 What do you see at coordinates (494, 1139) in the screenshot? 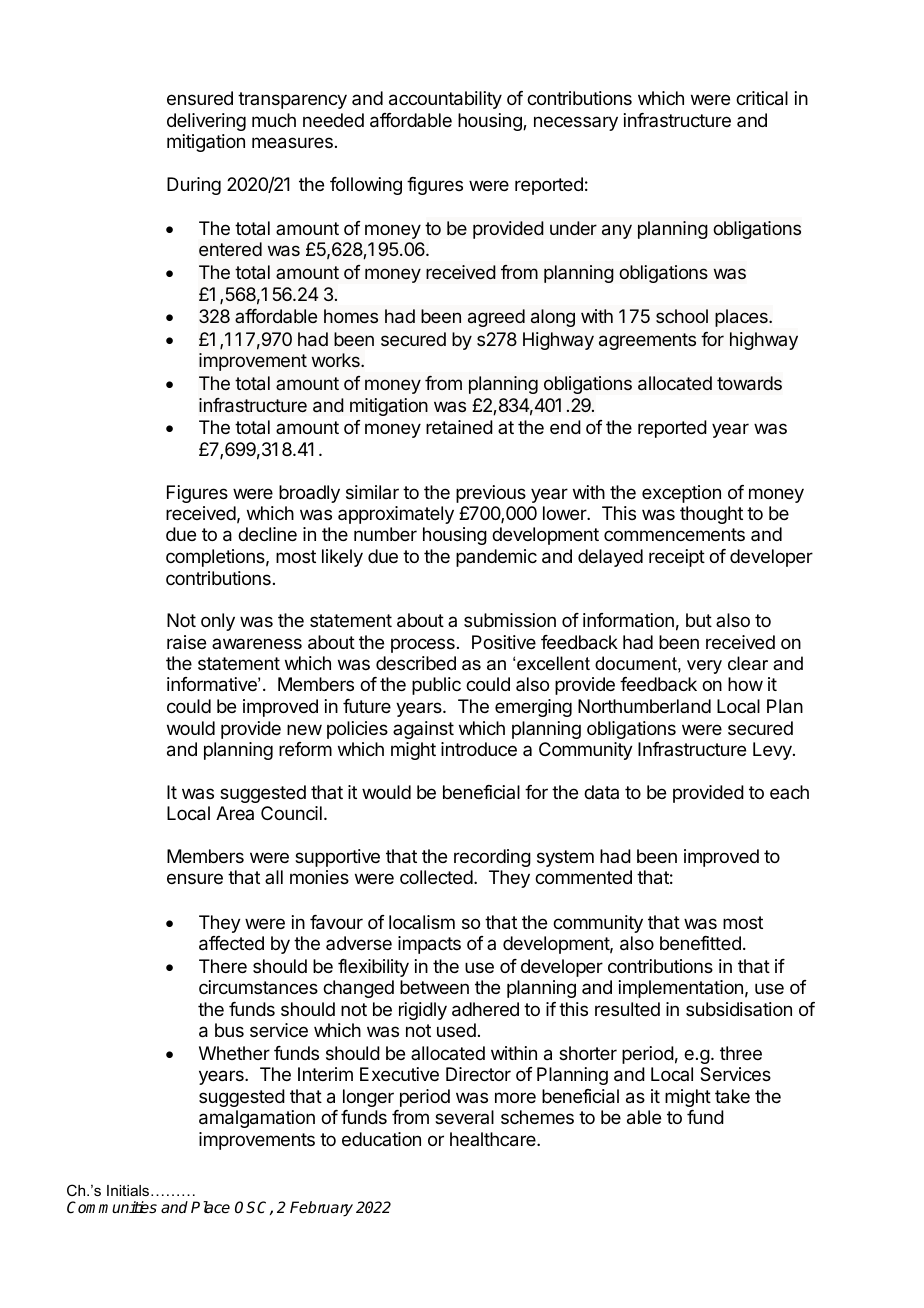
I see `healthcare` at bounding box center [494, 1139].
